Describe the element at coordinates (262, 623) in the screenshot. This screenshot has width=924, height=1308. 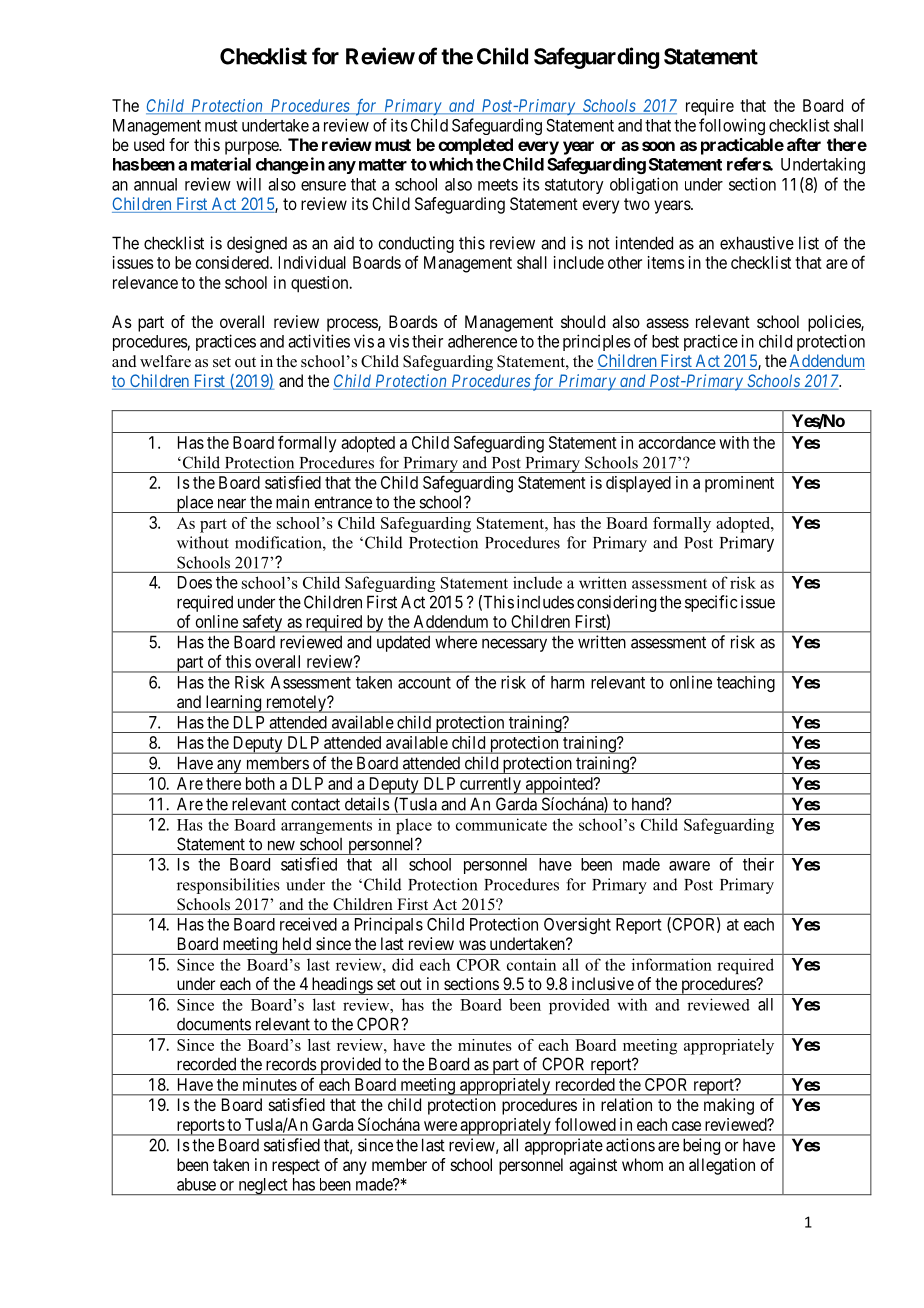
I see `safety` at that location.
